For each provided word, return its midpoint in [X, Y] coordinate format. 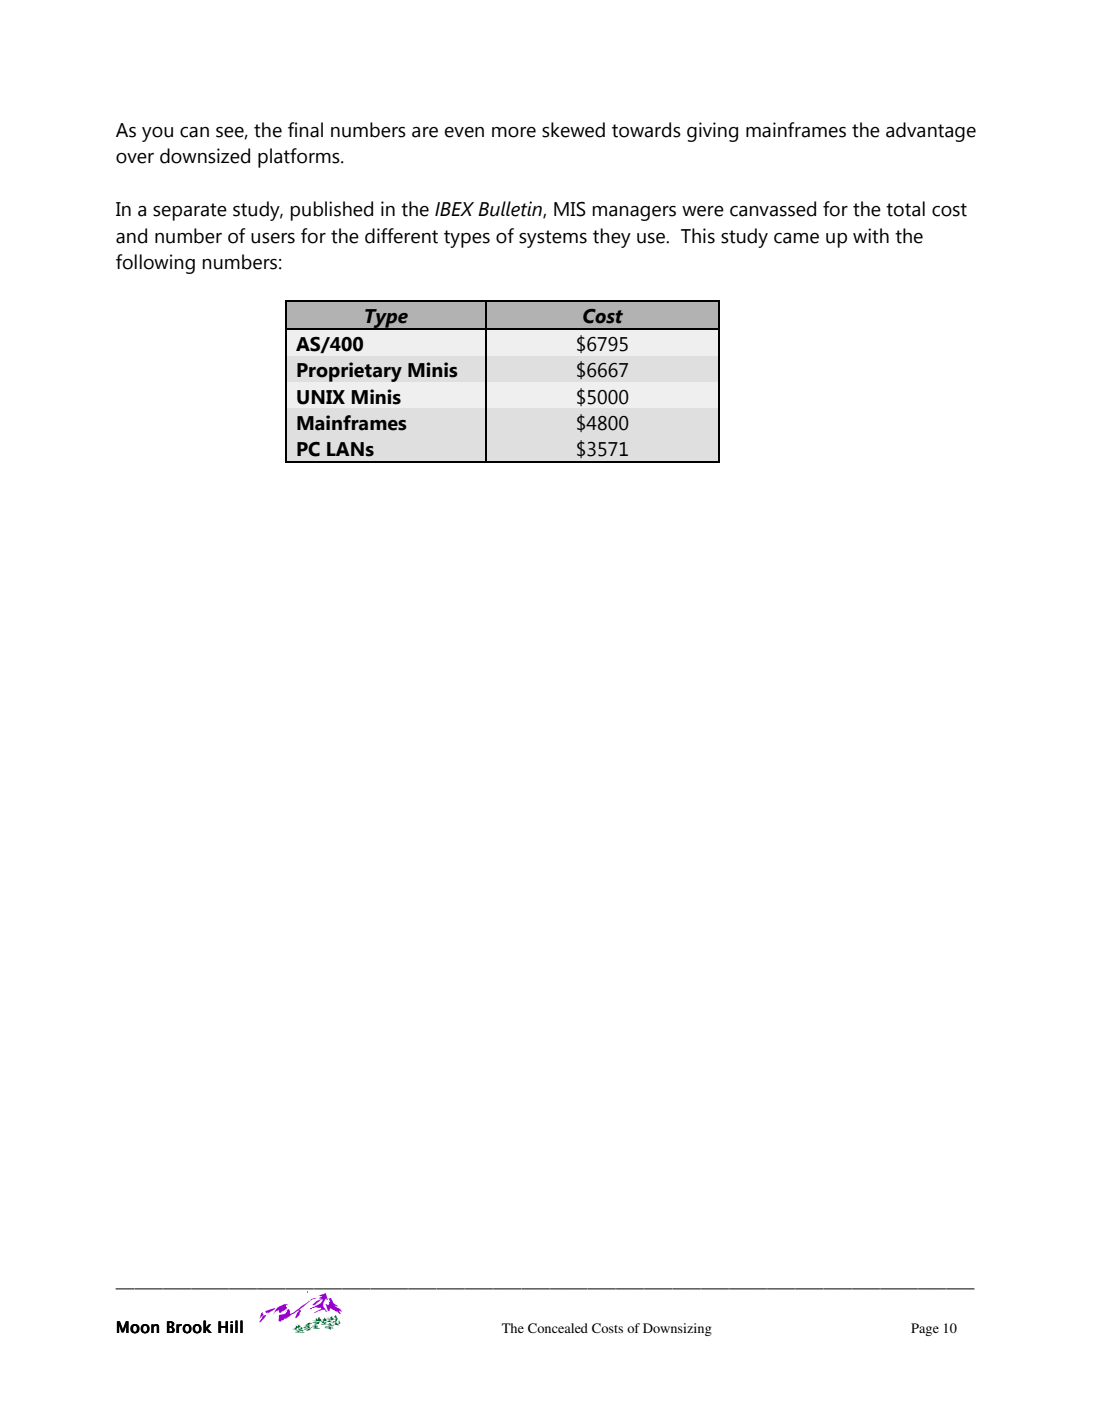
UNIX [321, 397]
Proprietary [349, 372]
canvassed [773, 209]
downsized [205, 156]
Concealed [558, 1328]
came [796, 238]
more [514, 132]
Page [925, 1329]
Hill [230, 1326]
